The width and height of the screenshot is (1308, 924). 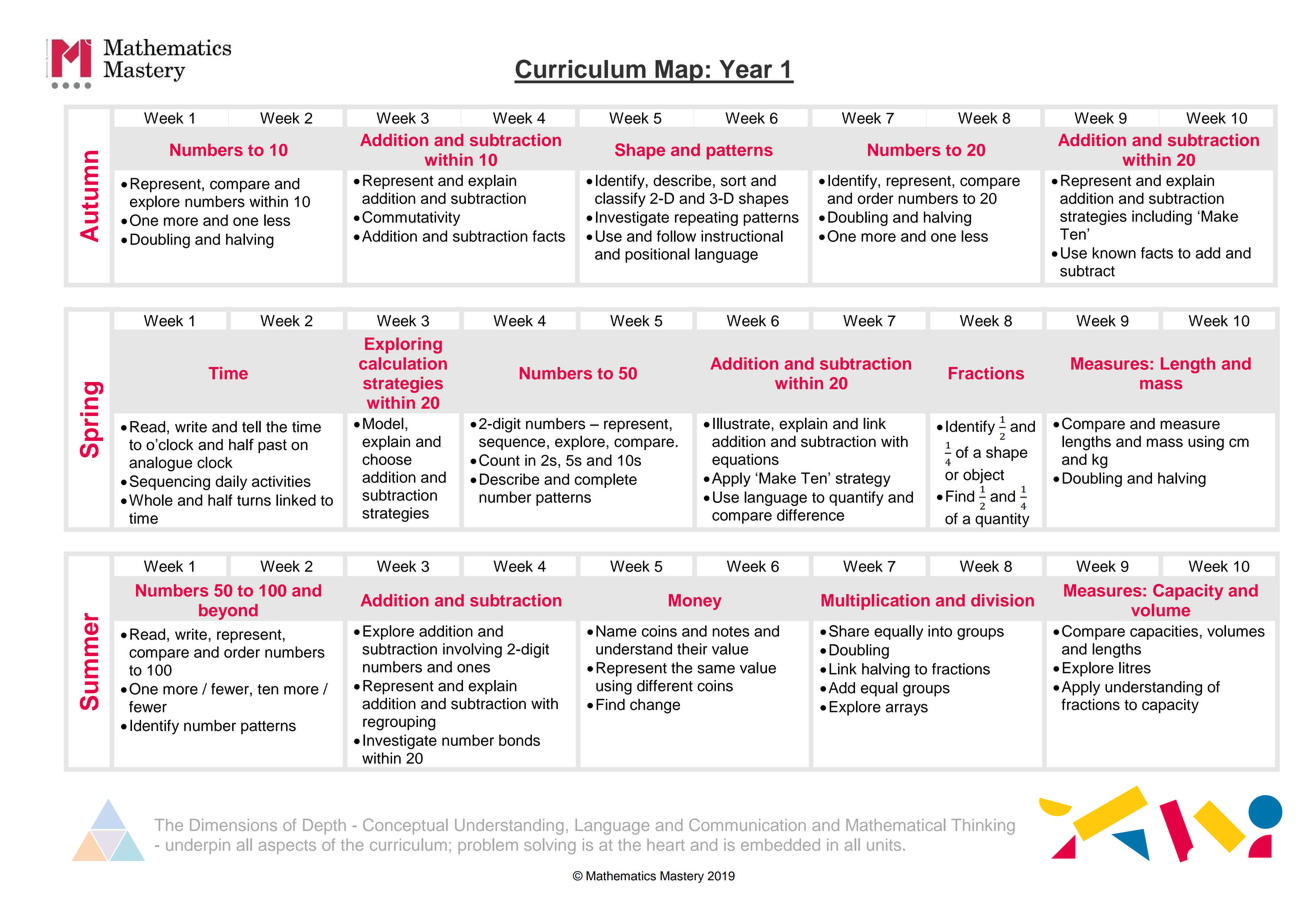 I want to click on Illustrate, so click(x=742, y=423).
